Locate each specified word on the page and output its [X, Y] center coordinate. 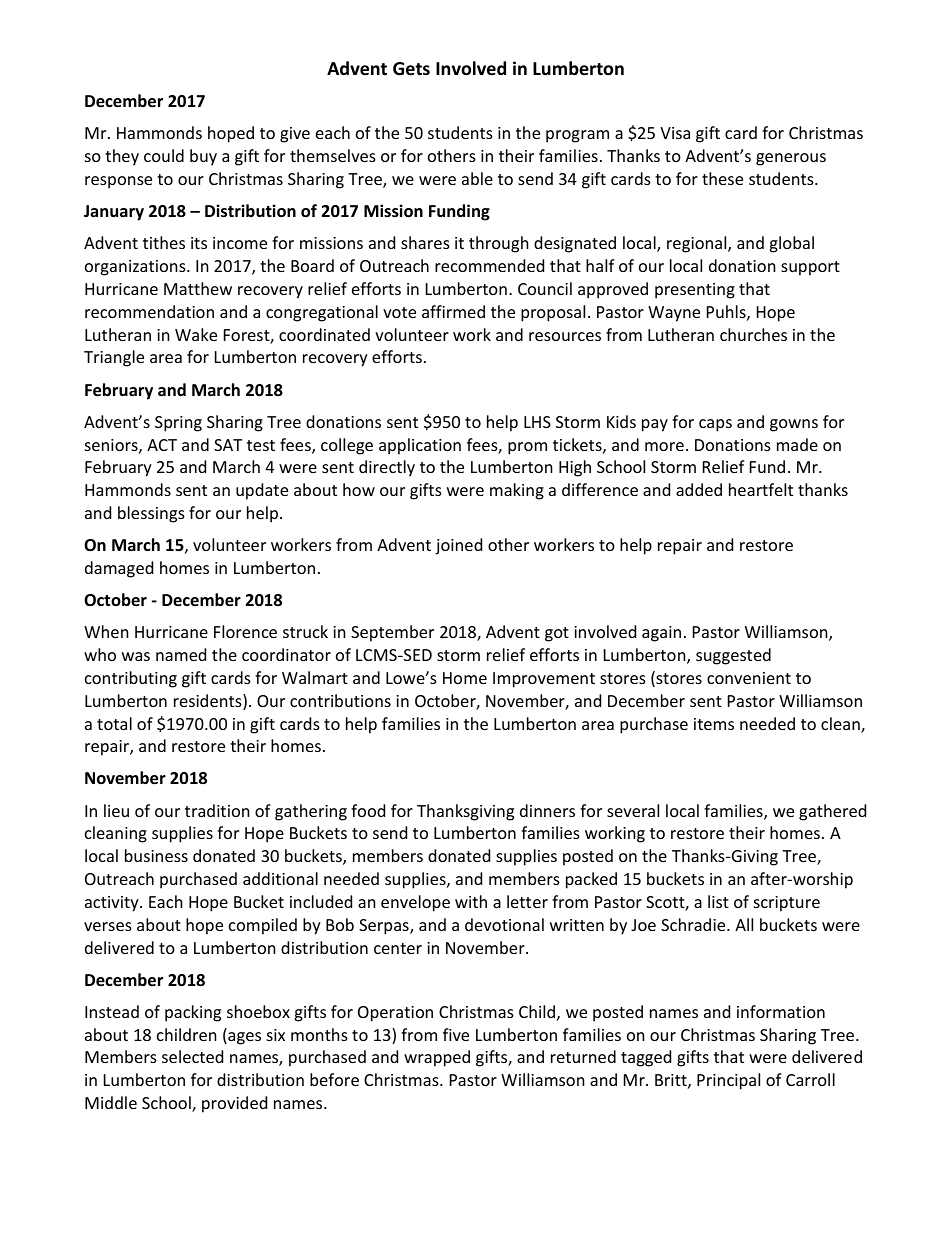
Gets [411, 69]
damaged [119, 569]
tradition [217, 810]
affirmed [453, 311]
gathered [832, 812]
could [164, 155]
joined [458, 546]
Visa [675, 133]
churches [753, 334]
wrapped [437, 1058]
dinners [547, 810]
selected [192, 1056]
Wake [196, 334]
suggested [733, 656]
